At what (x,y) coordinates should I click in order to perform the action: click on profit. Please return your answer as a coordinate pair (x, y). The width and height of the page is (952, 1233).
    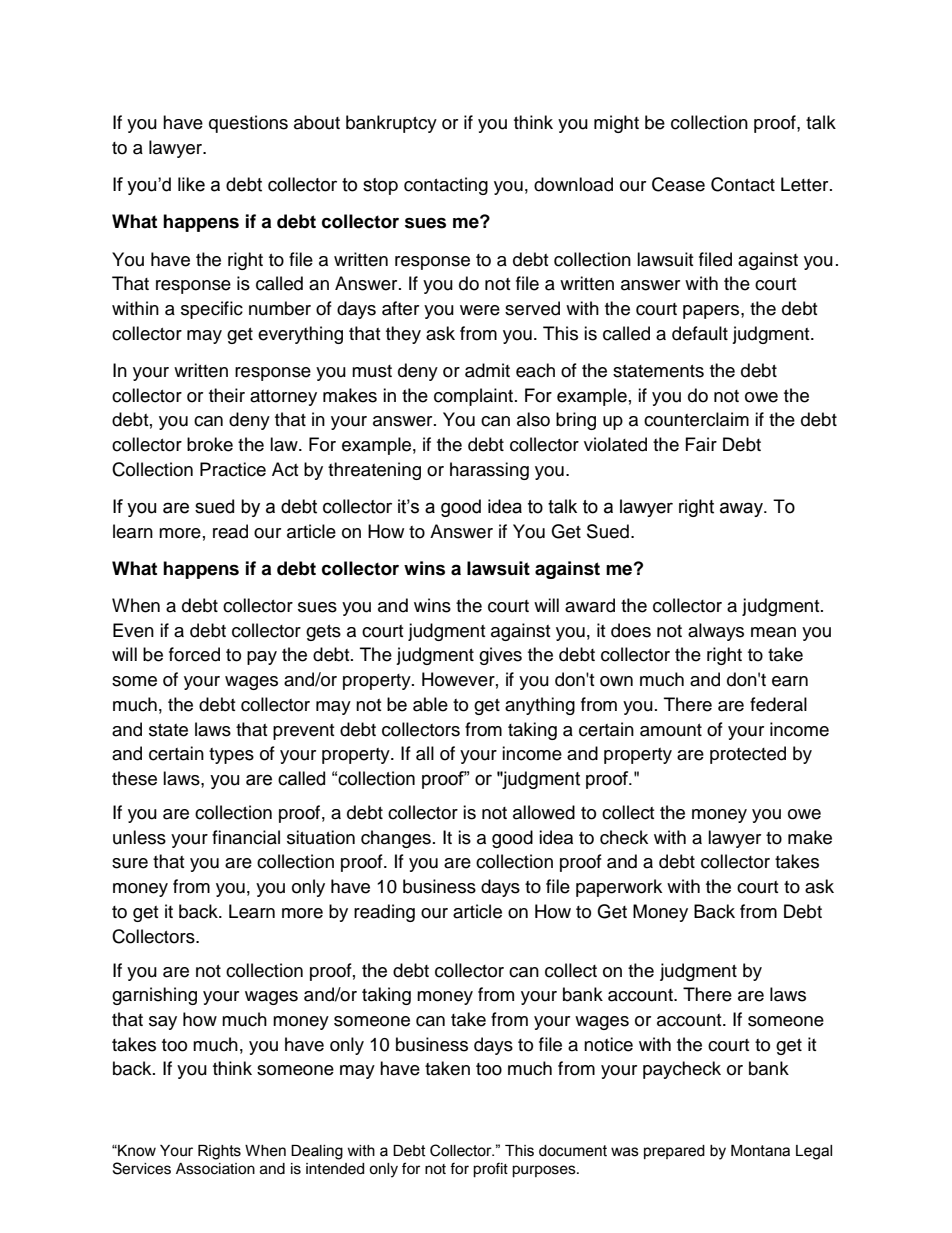
    Looking at the image, I should click on (490, 1170).
